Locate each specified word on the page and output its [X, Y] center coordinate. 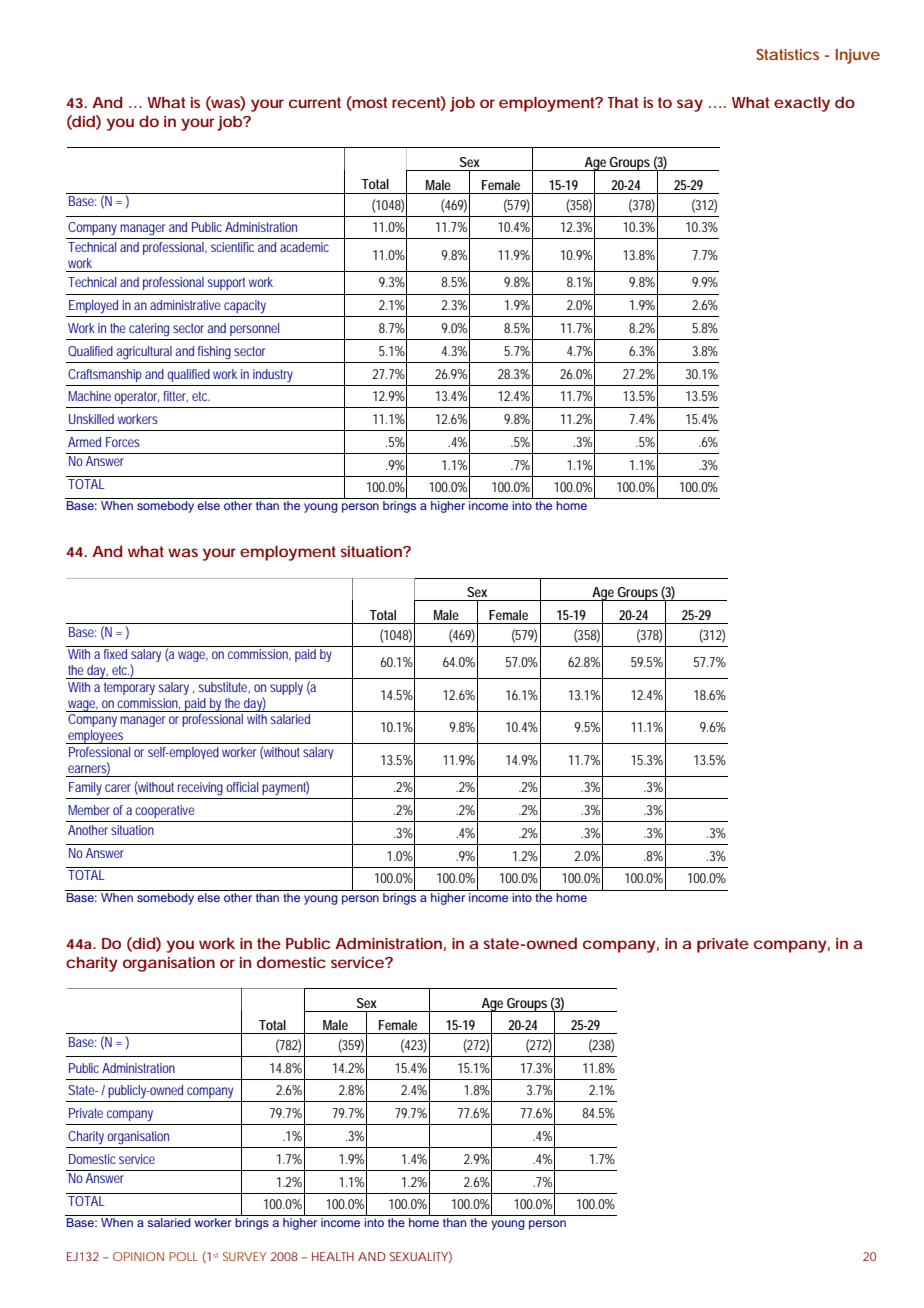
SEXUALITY [419, 1256]
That [623, 102]
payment [285, 788]
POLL [183, 1256]
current [315, 102]
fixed [115, 654]
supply [286, 688]
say [690, 105]
